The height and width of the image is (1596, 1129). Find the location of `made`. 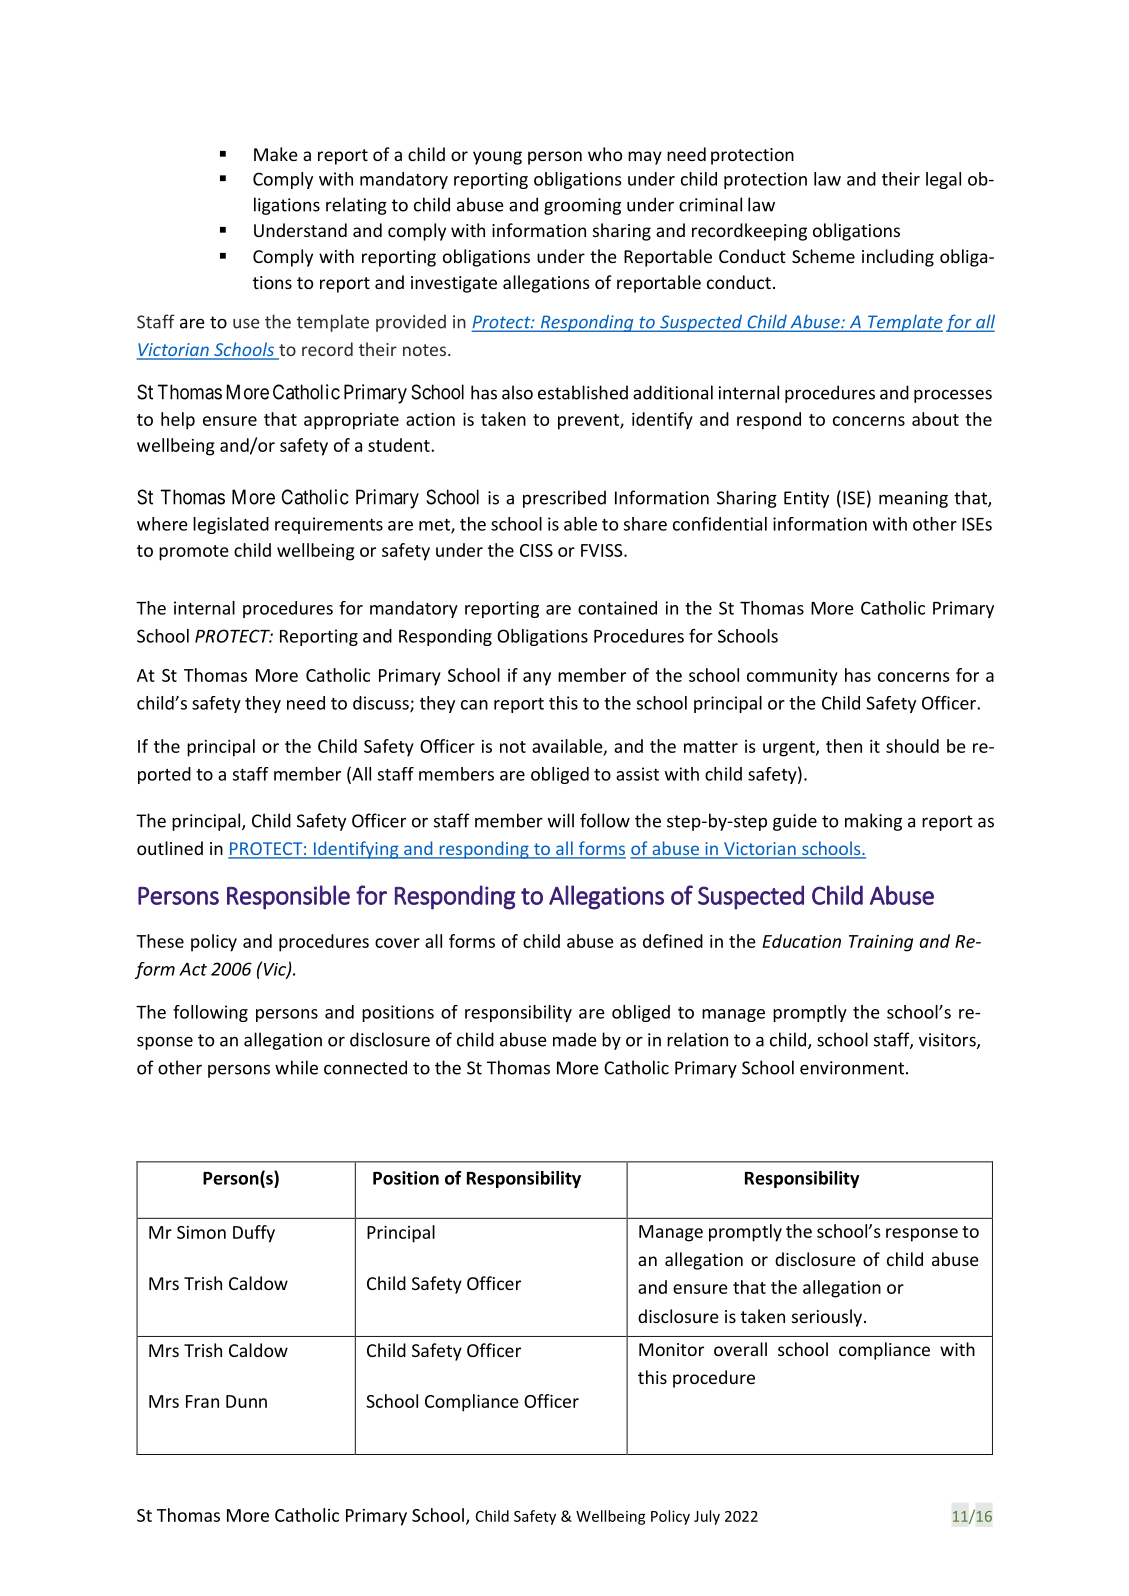

made is located at coordinates (575, 1039).
